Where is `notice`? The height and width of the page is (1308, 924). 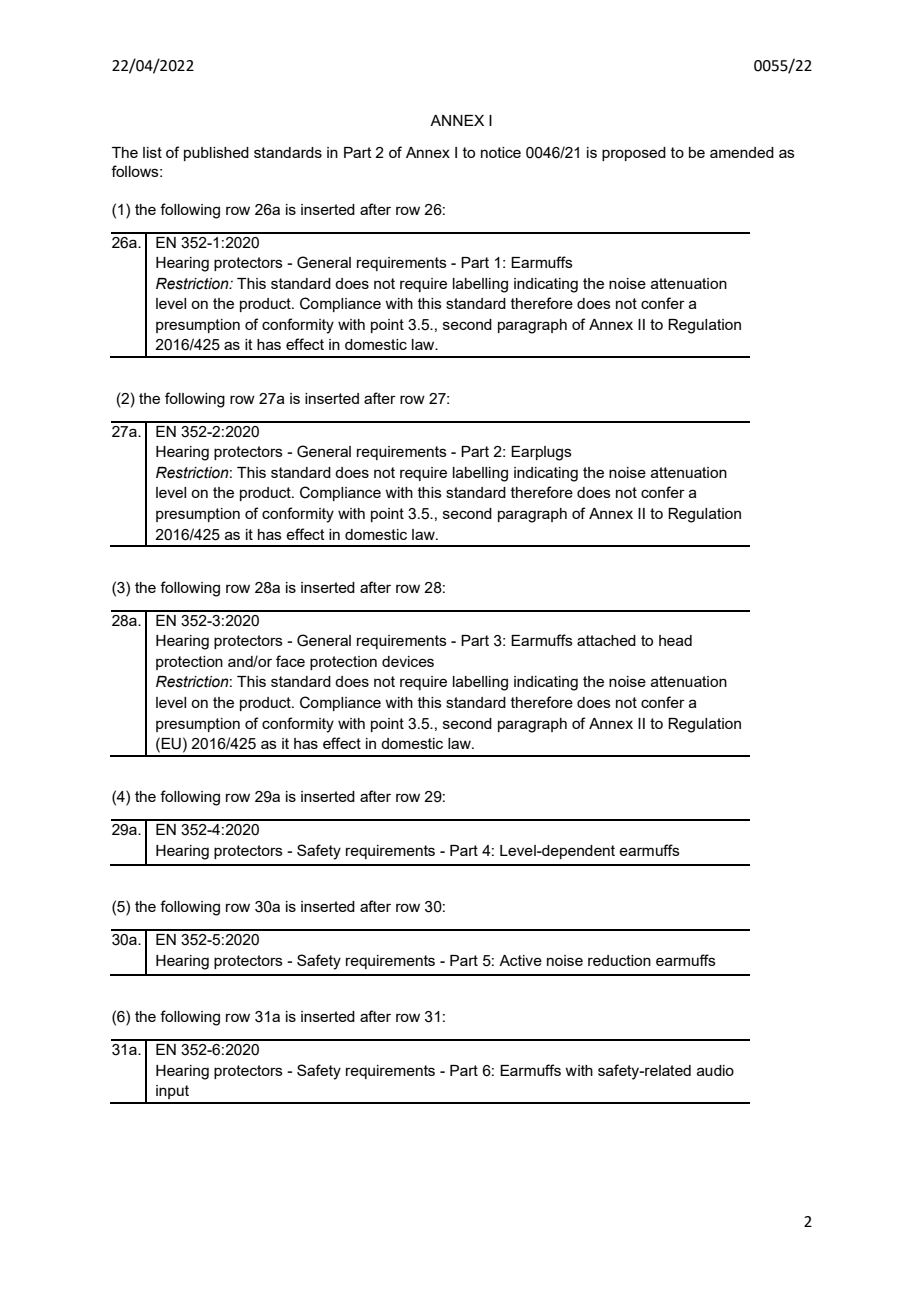
notice is located at coordinates (501, 152).
